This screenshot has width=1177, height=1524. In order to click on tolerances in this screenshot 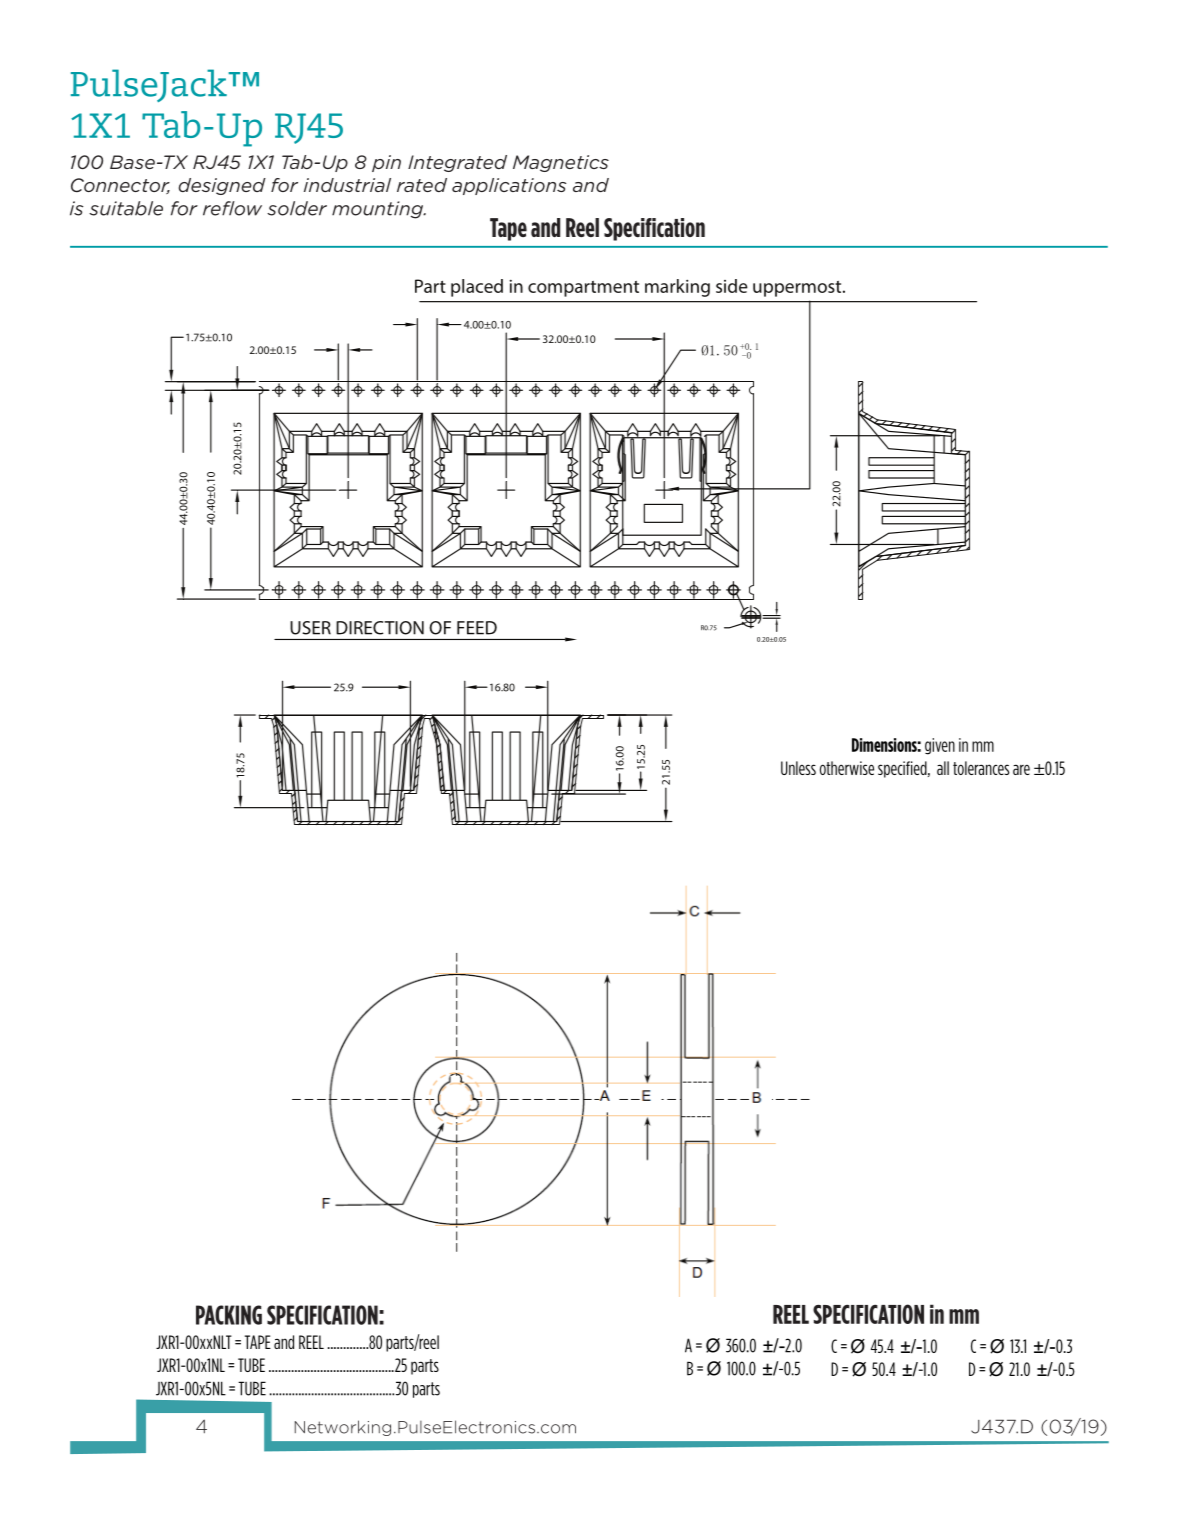, I will do `click(981, 768)`.
